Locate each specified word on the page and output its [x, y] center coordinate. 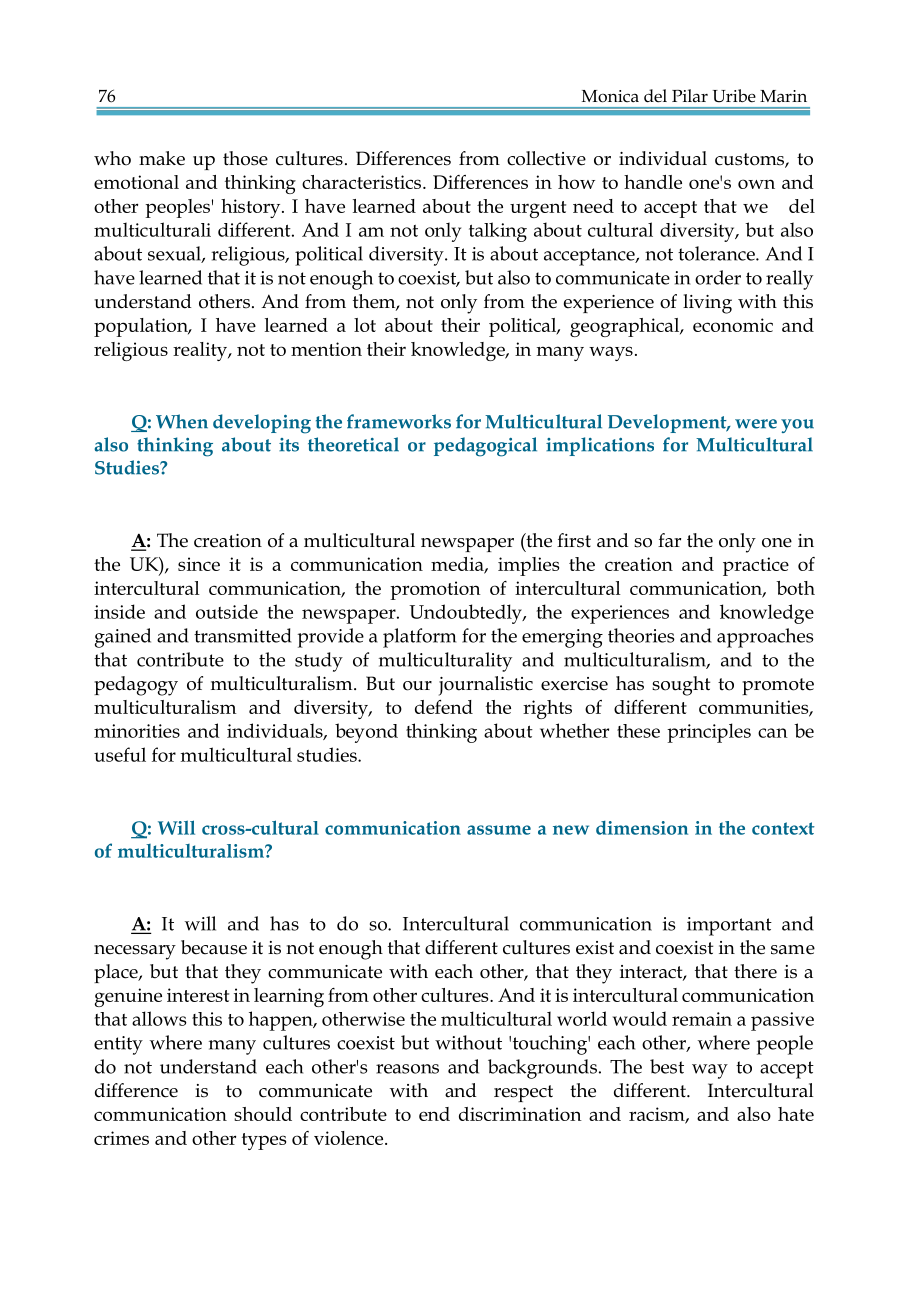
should [263, 1114]
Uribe [734, 96]
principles [709, 733]
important [729, 926]
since [199, 564]
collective [546, 158]
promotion [435, 590]
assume [499, 830]
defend [444, 707]
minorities [137, 731]
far [669, 540]
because [214, 947]
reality [201, 351]
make [162, 158]
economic [733, 325]
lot [365, 325]
